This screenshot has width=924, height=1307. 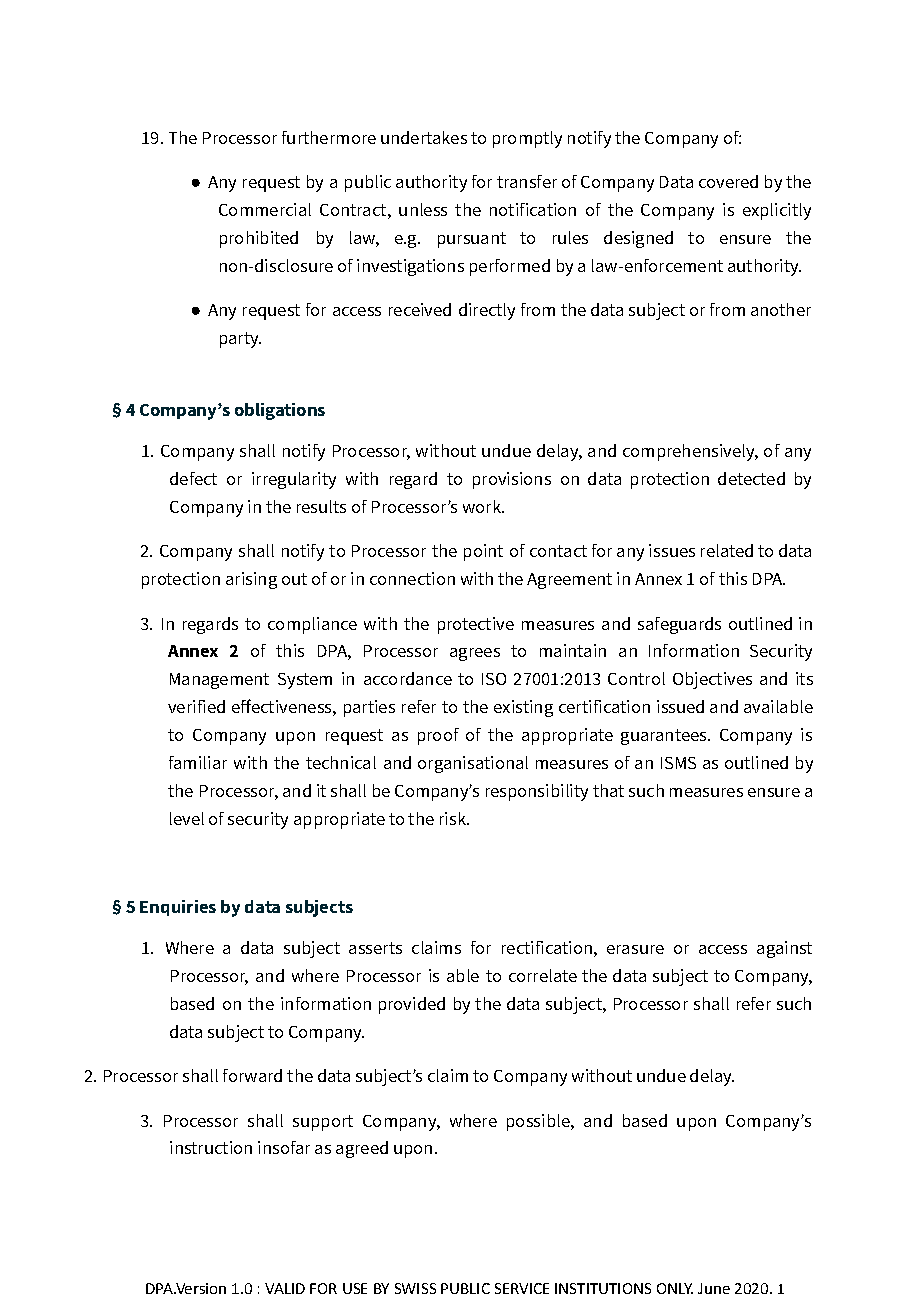 What do you see at coordinates (285, 1288) in the screenshot?
I see `VALID` at bounding box center [285, 1288].
